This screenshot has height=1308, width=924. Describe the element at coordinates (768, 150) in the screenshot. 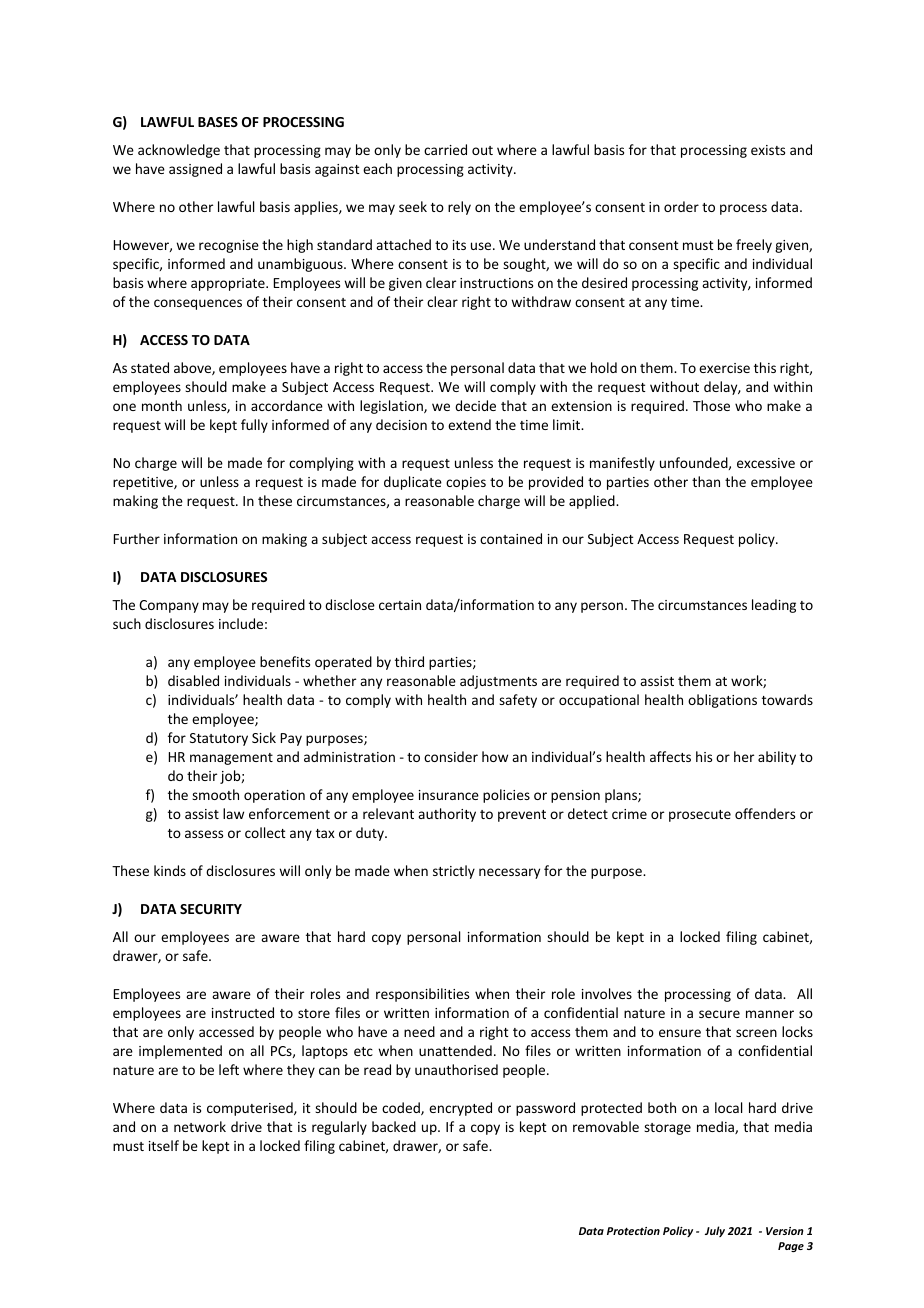

I see `exists` at that location.
